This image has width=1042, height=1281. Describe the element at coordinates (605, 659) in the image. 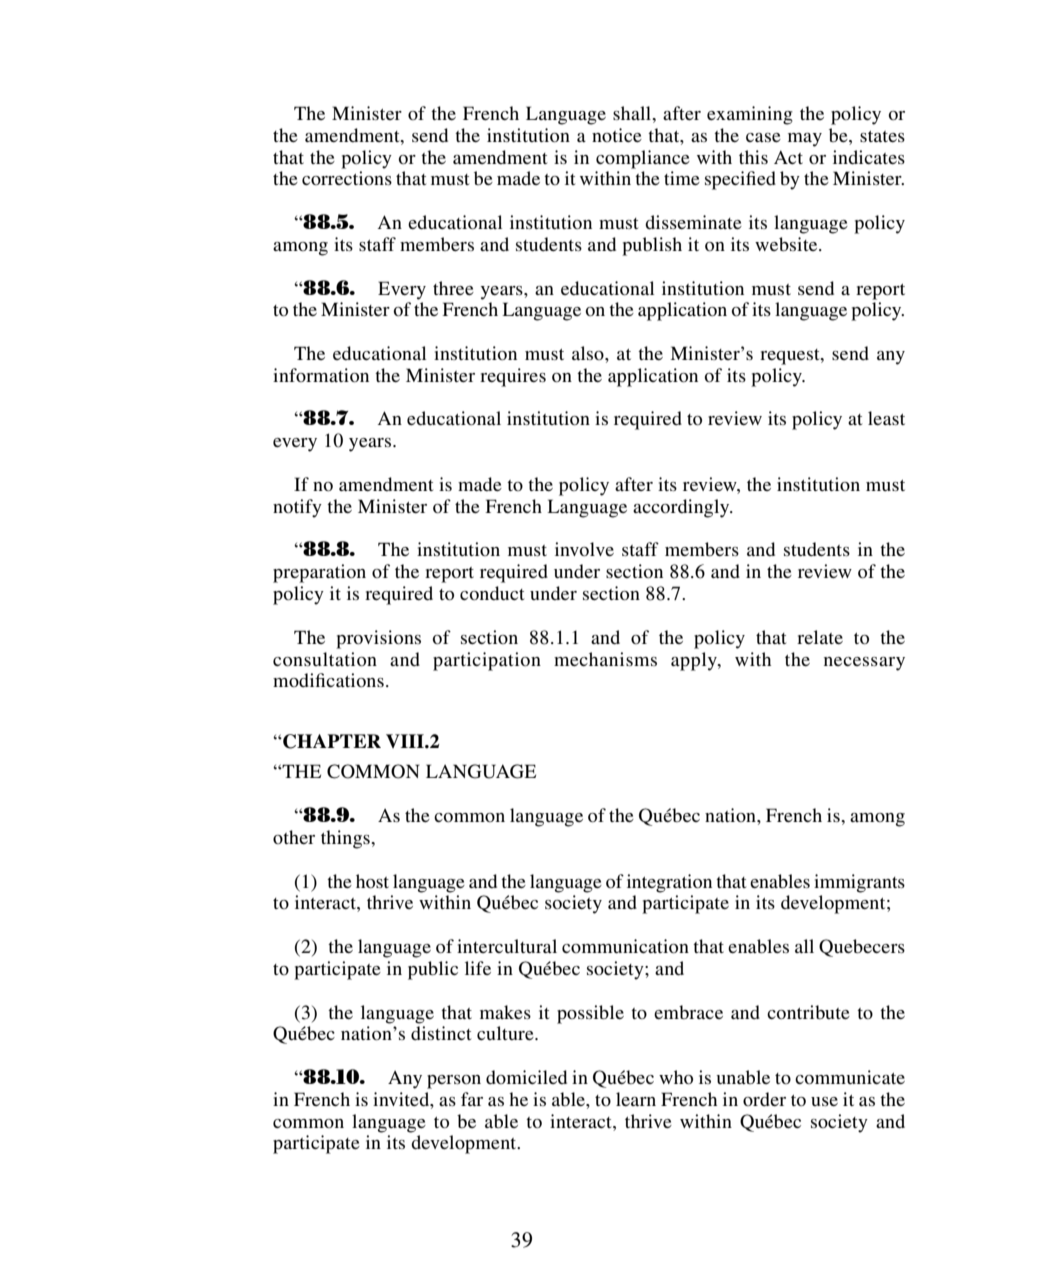

I see `mechanisms` at that location.
